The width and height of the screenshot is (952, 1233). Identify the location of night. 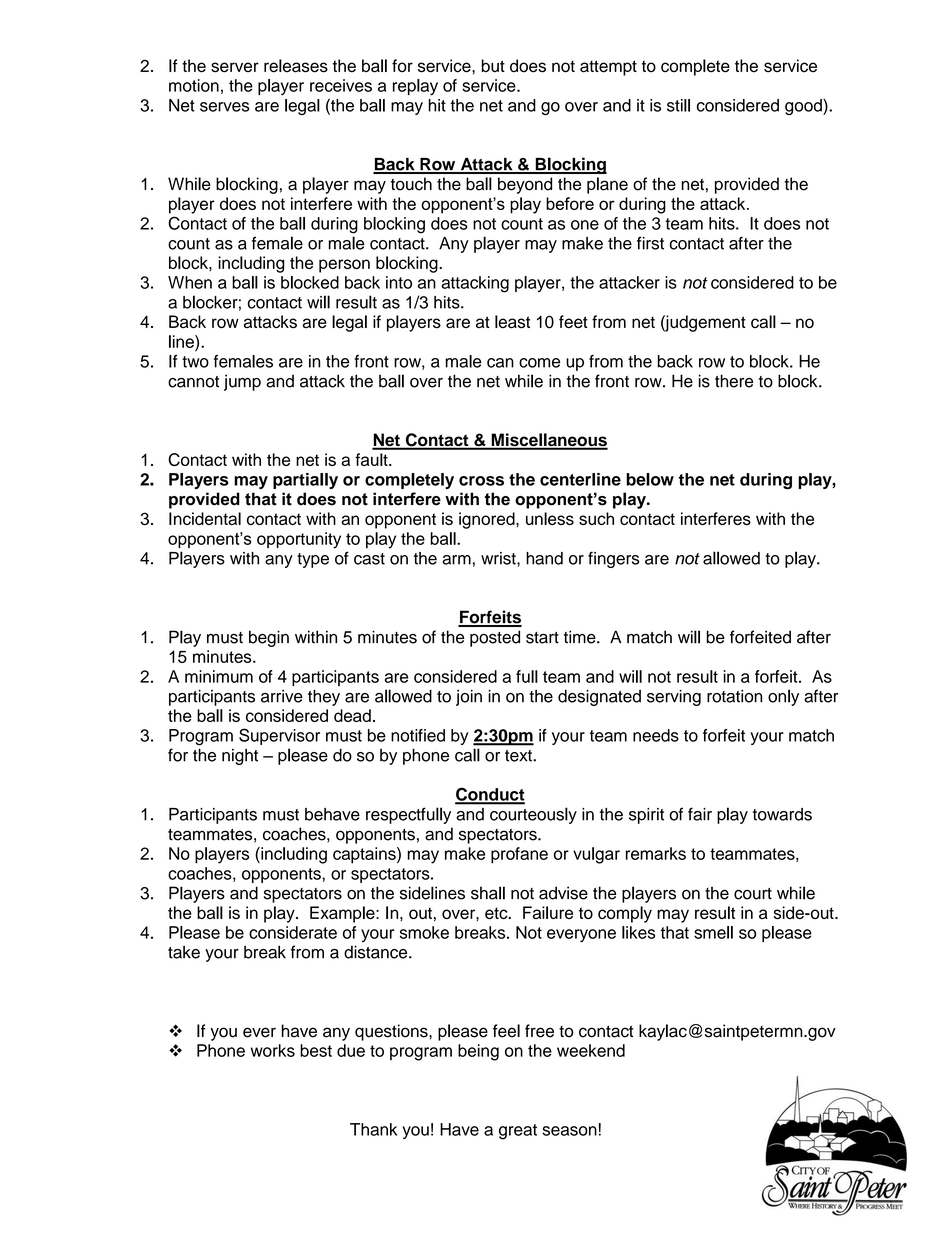
(240, 757).
